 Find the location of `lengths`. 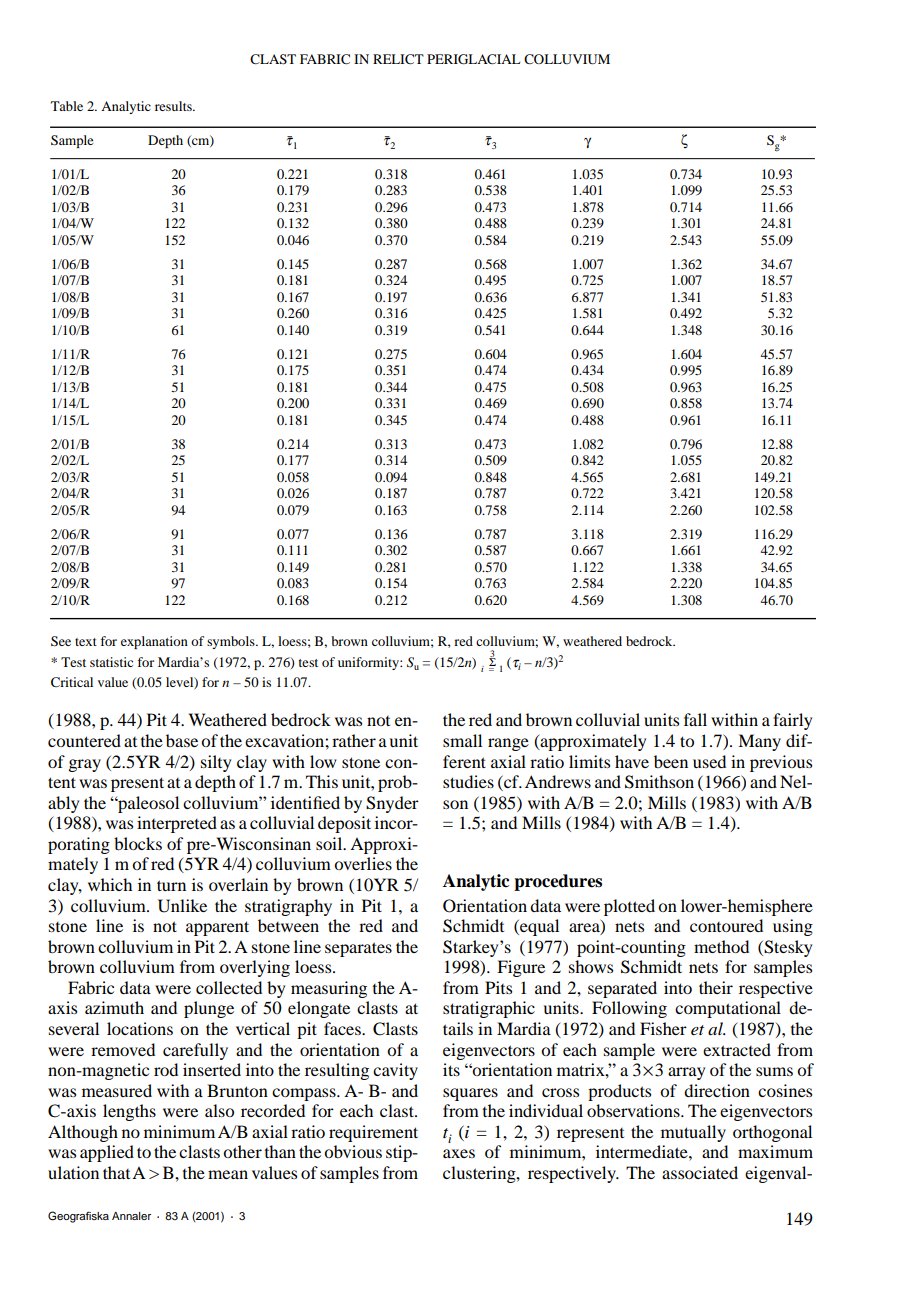

lengths is located at coordinates (129, 1112).
